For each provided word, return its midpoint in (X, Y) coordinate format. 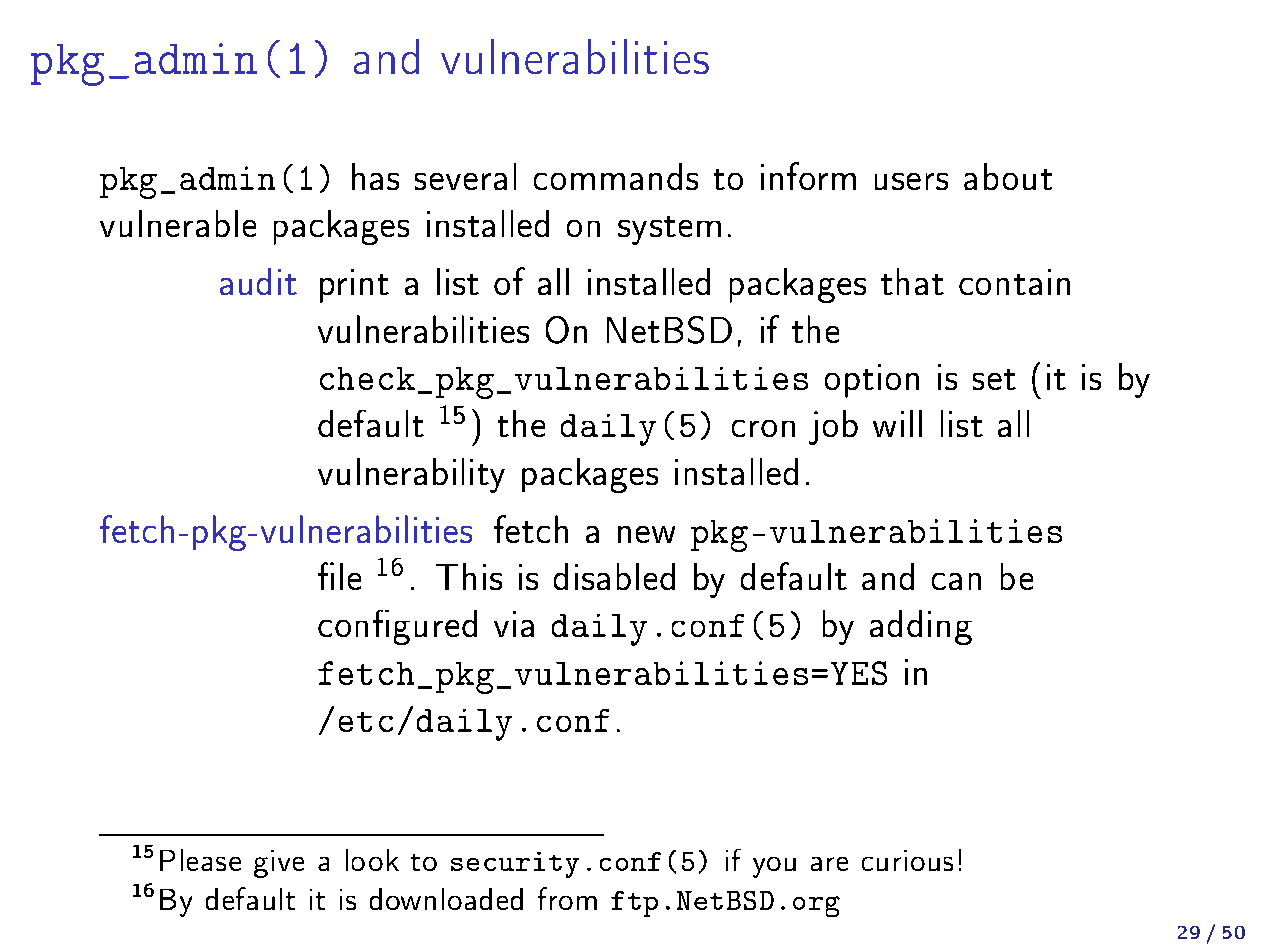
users (911, 181)
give (279, 864)
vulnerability (411, 475)
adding (921, 627)
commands (616, 176)
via (514, 624)
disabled (614, 576)
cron (763, 428)
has (375, 176)
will (897, 423)
